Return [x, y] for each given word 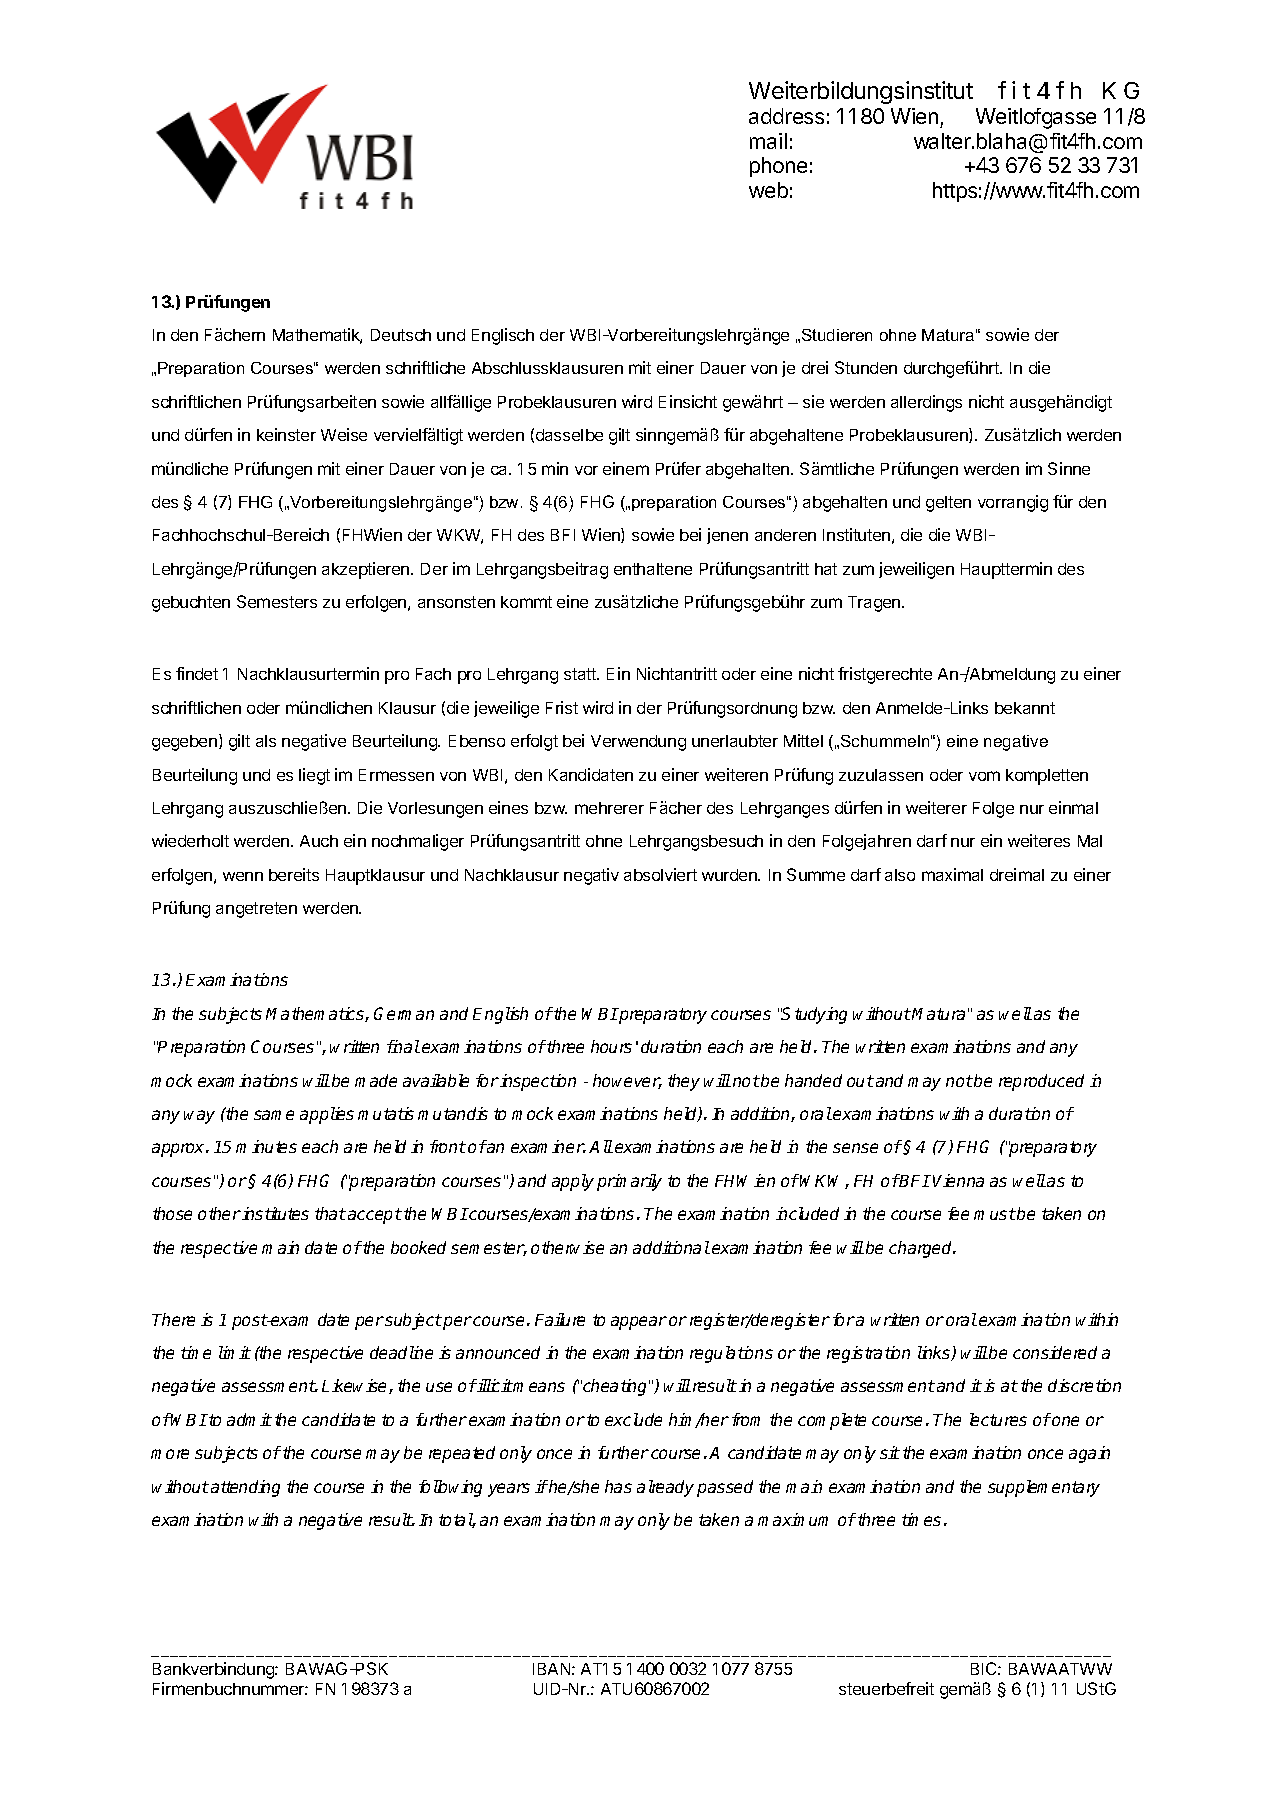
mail [768, 141]
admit [249, 1419]
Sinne [1069, 468]
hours [611, 1046]
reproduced [1041, 1082]
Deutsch [401, 335]
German [404, 1013]
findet [197, 673]
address [786, 116]
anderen [785, 535]
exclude [633, 1419]
